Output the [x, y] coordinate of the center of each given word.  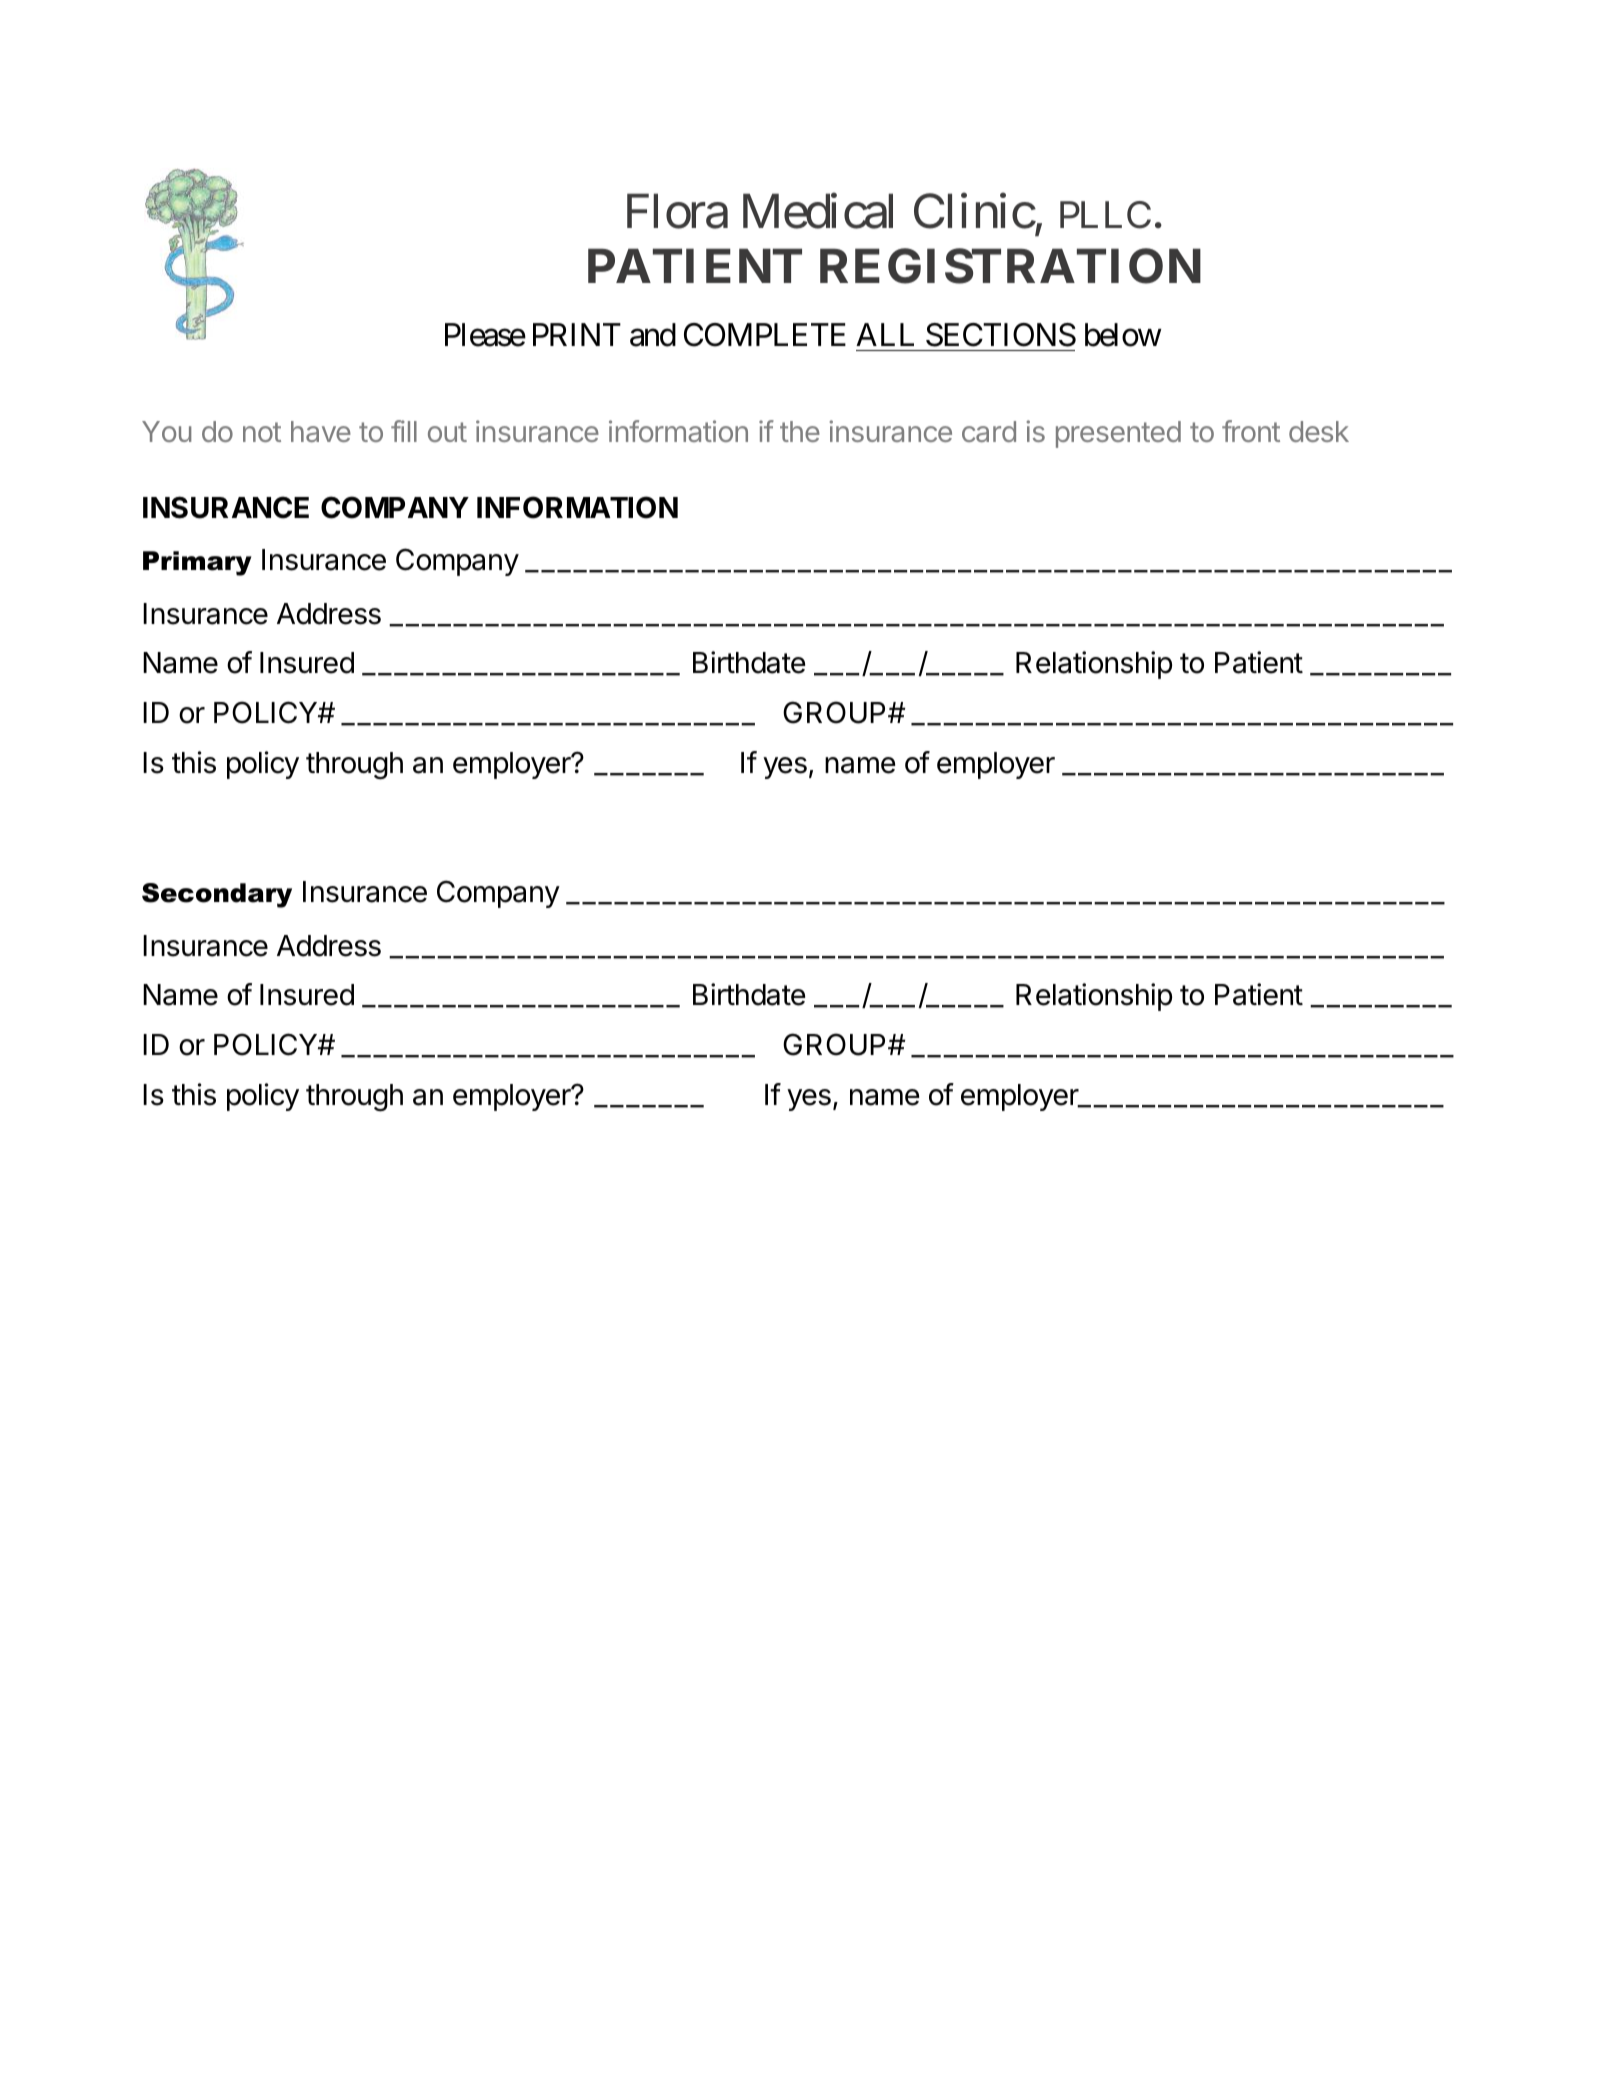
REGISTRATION [1010, 266]
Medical [818, 211]
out [447, 432]
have [321, 431]
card [989, 431]
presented [1118, 434]
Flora [677, 211]
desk [1319, 431]
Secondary [217, 895]
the [800, 431]
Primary [197, 563]
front [1251, 431]
